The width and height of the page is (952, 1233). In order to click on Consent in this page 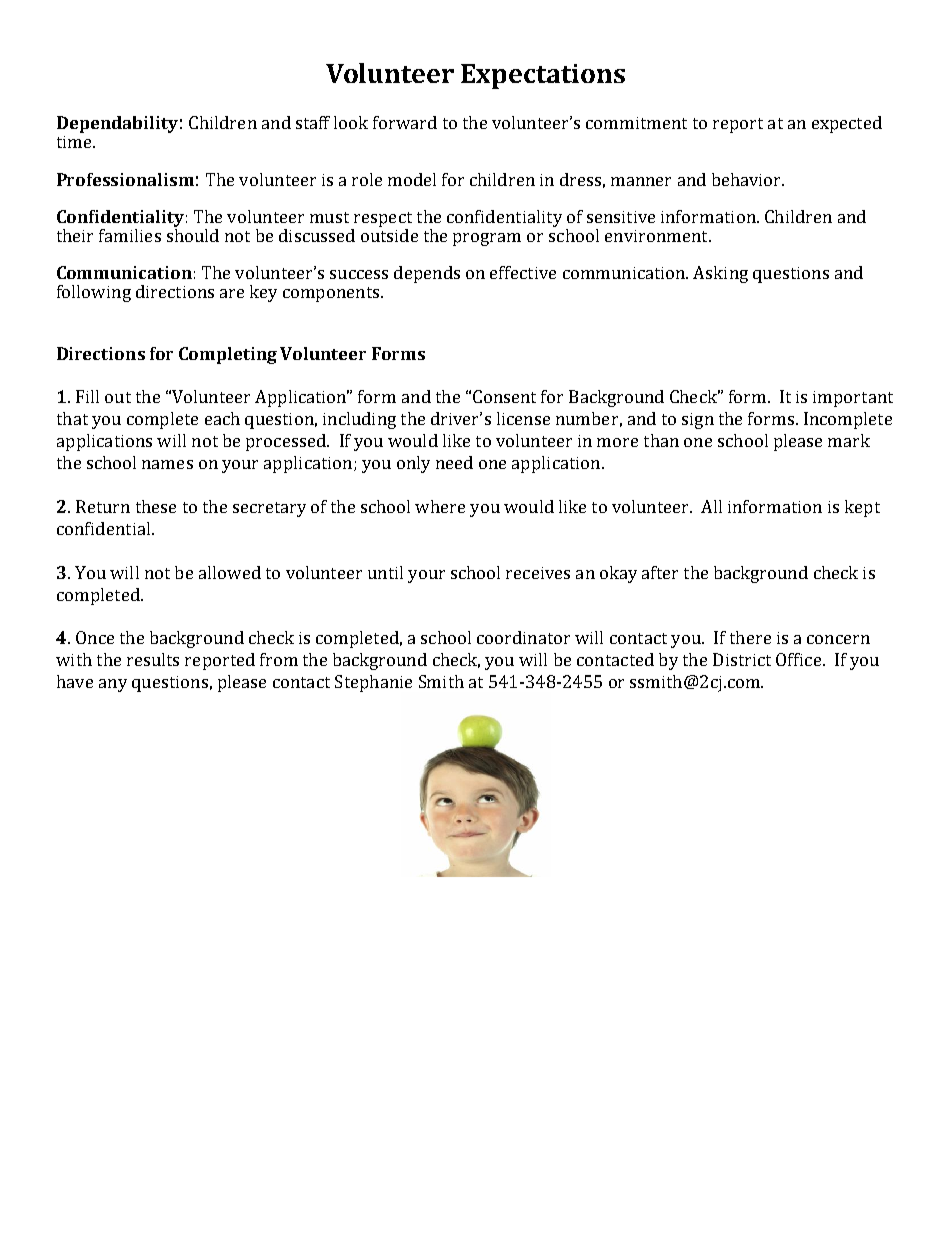, I will do `click(504, 396)`.
